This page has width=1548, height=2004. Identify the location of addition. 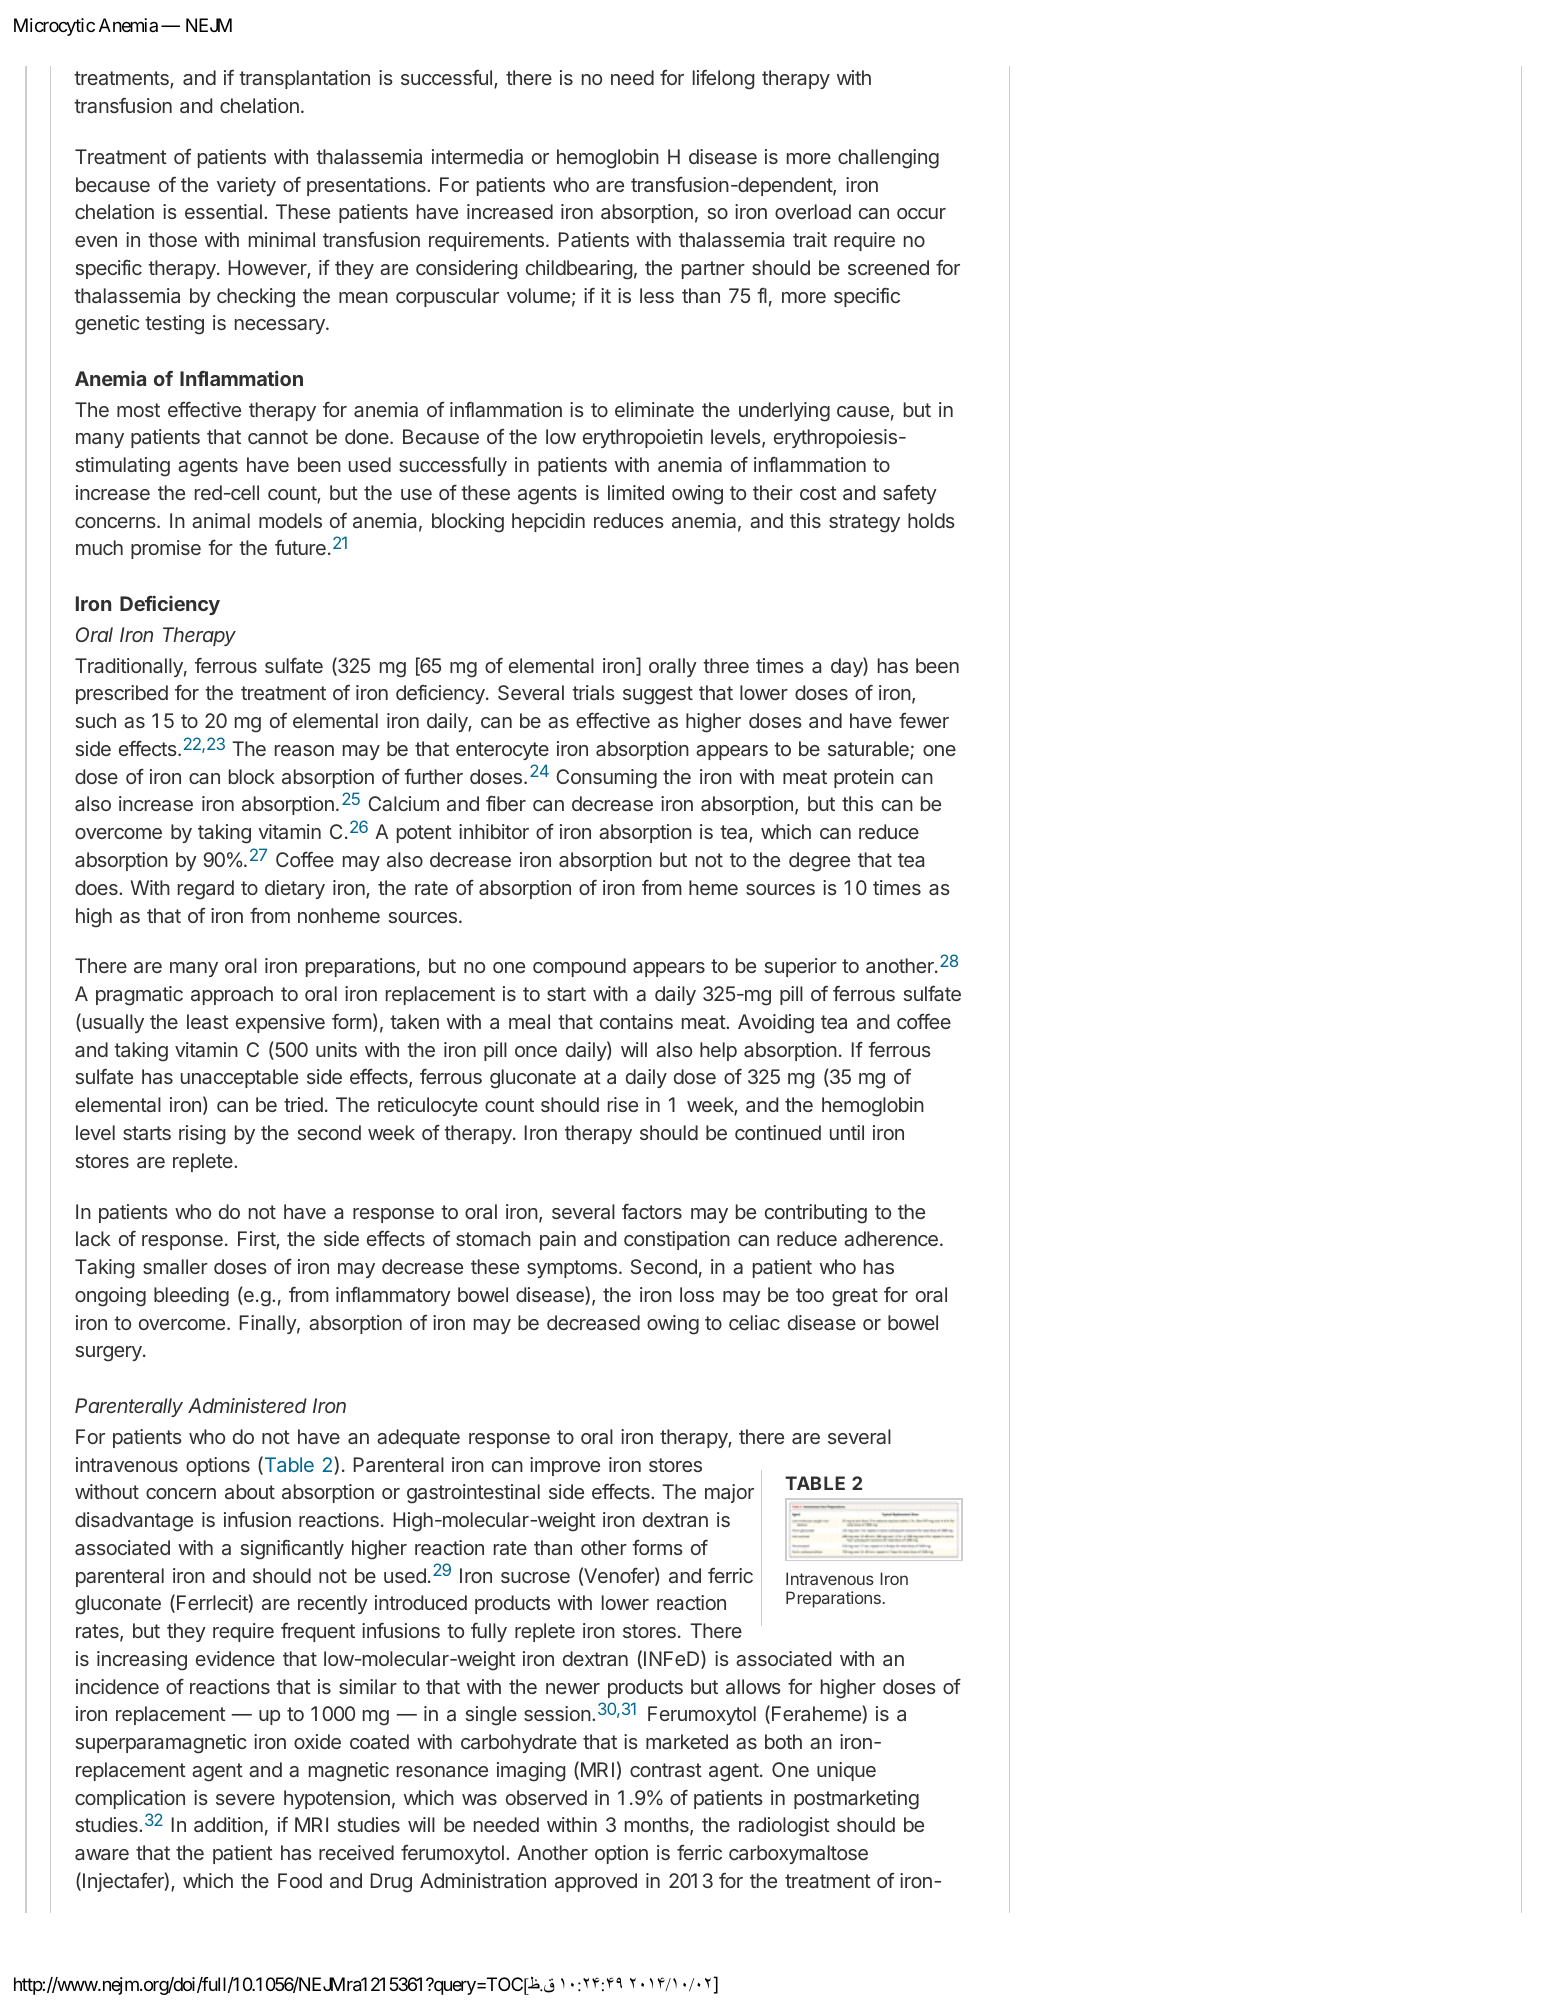
(228, 1824).
